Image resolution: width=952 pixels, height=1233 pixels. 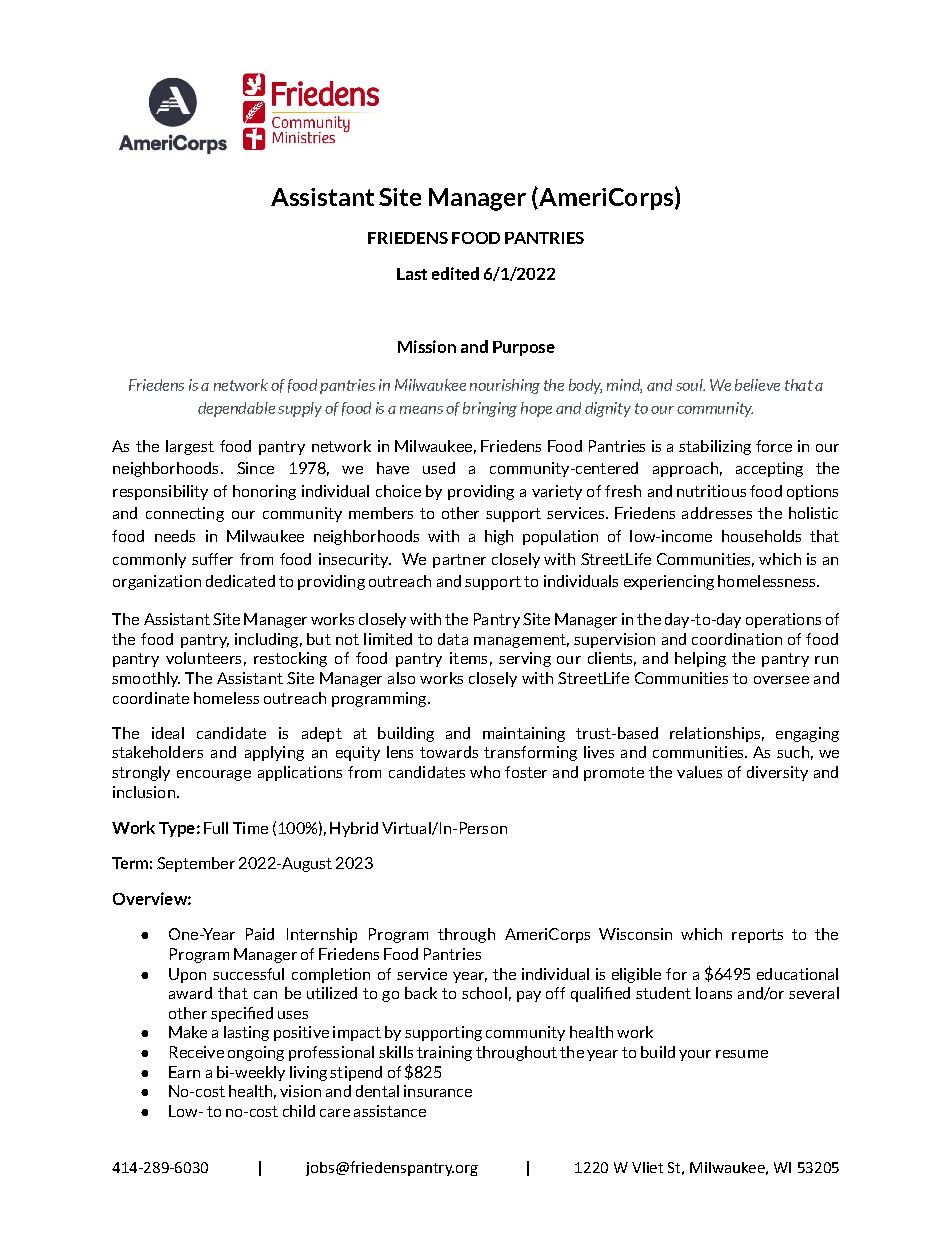 I want to click on partner, so click(x=459, y=561).
